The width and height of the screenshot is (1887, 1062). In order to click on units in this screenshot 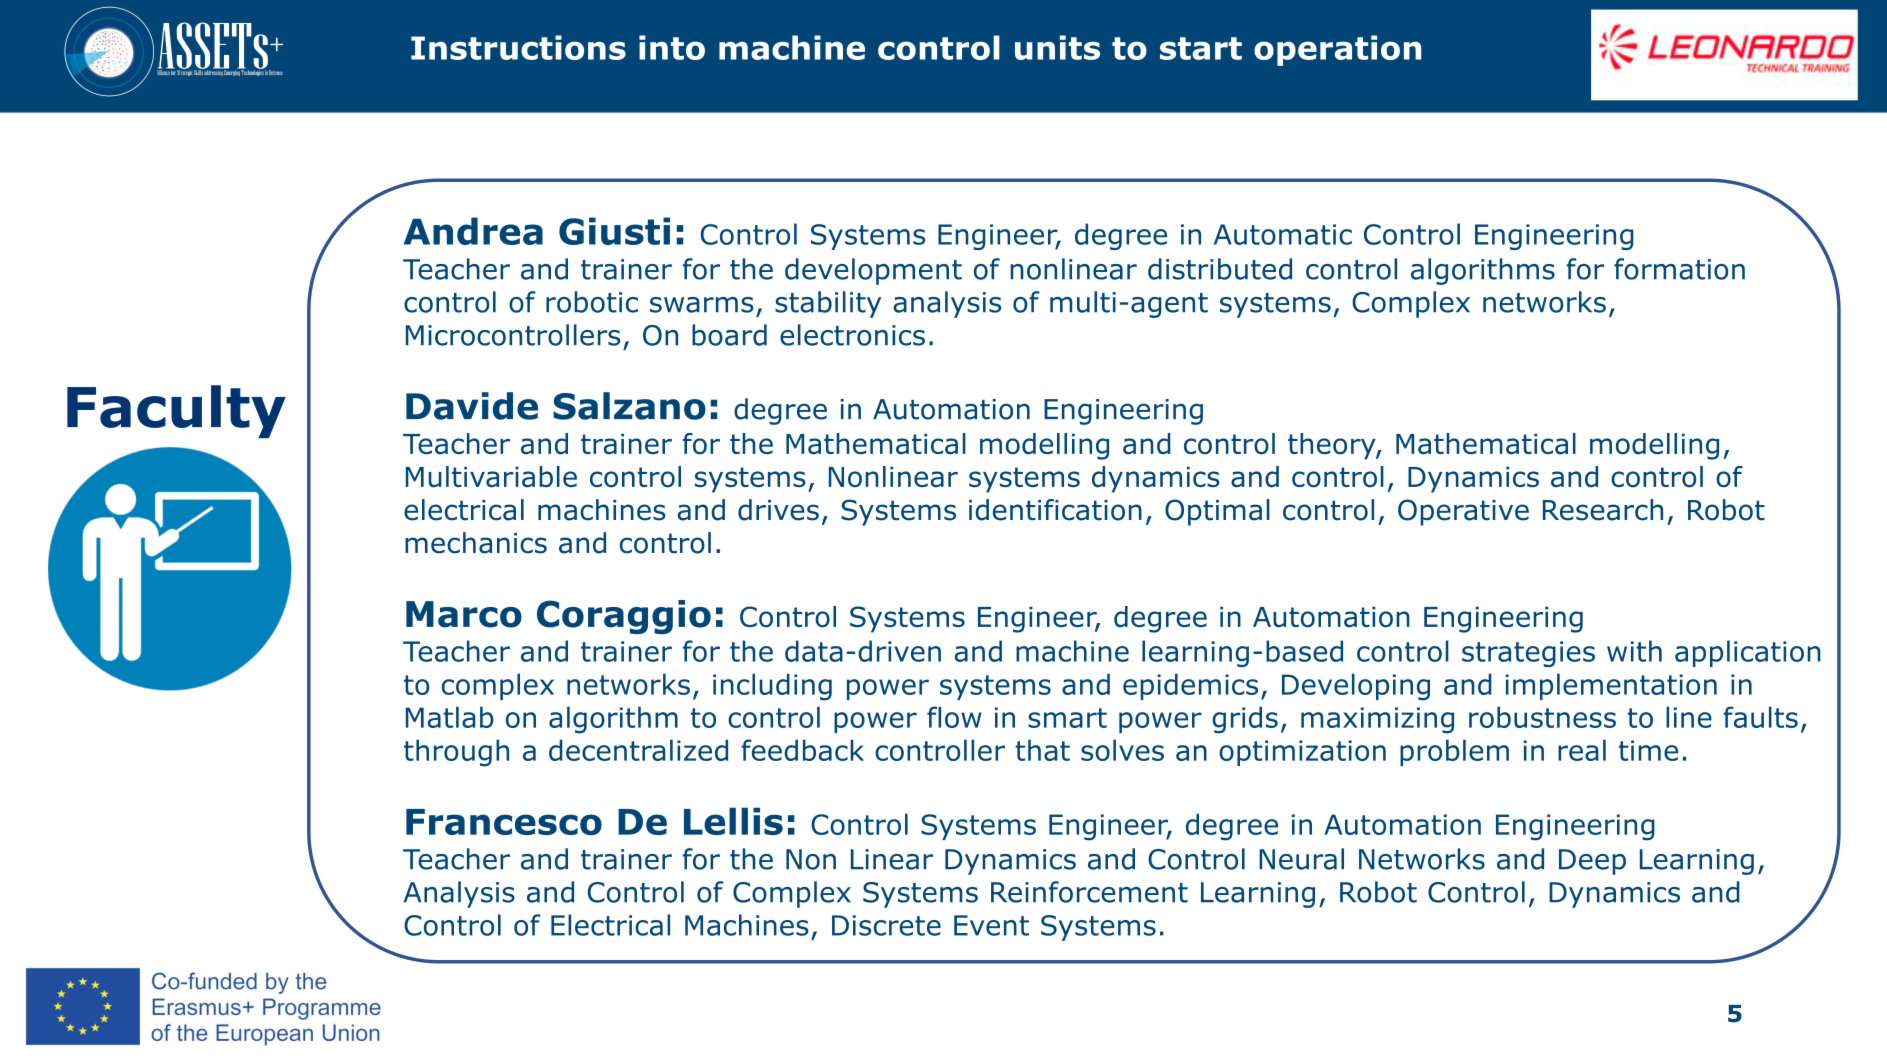, I will do `click(1057, 47)`.
